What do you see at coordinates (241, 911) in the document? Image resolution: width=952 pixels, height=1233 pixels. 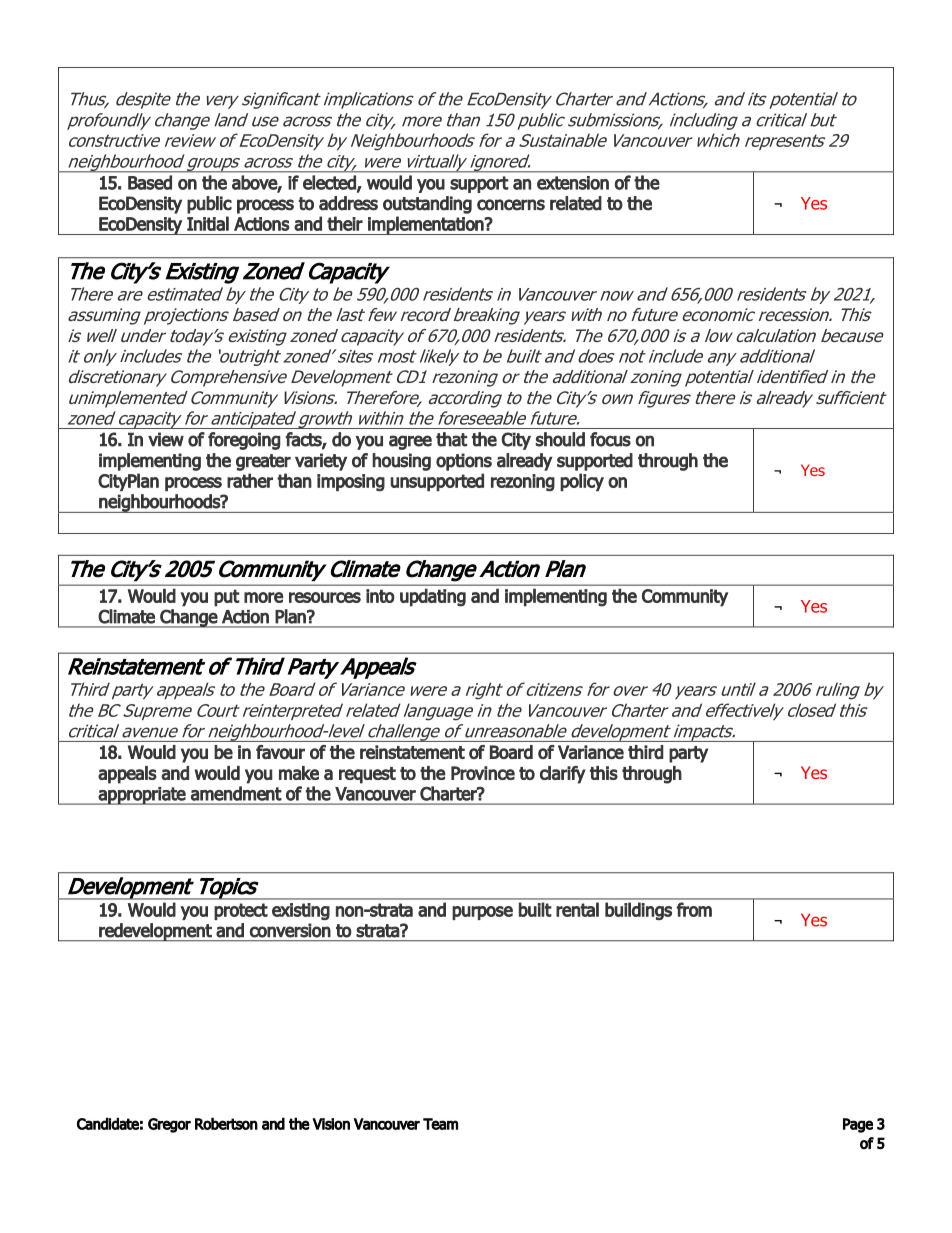 I see `protect` at bounding box center [241, 911].
